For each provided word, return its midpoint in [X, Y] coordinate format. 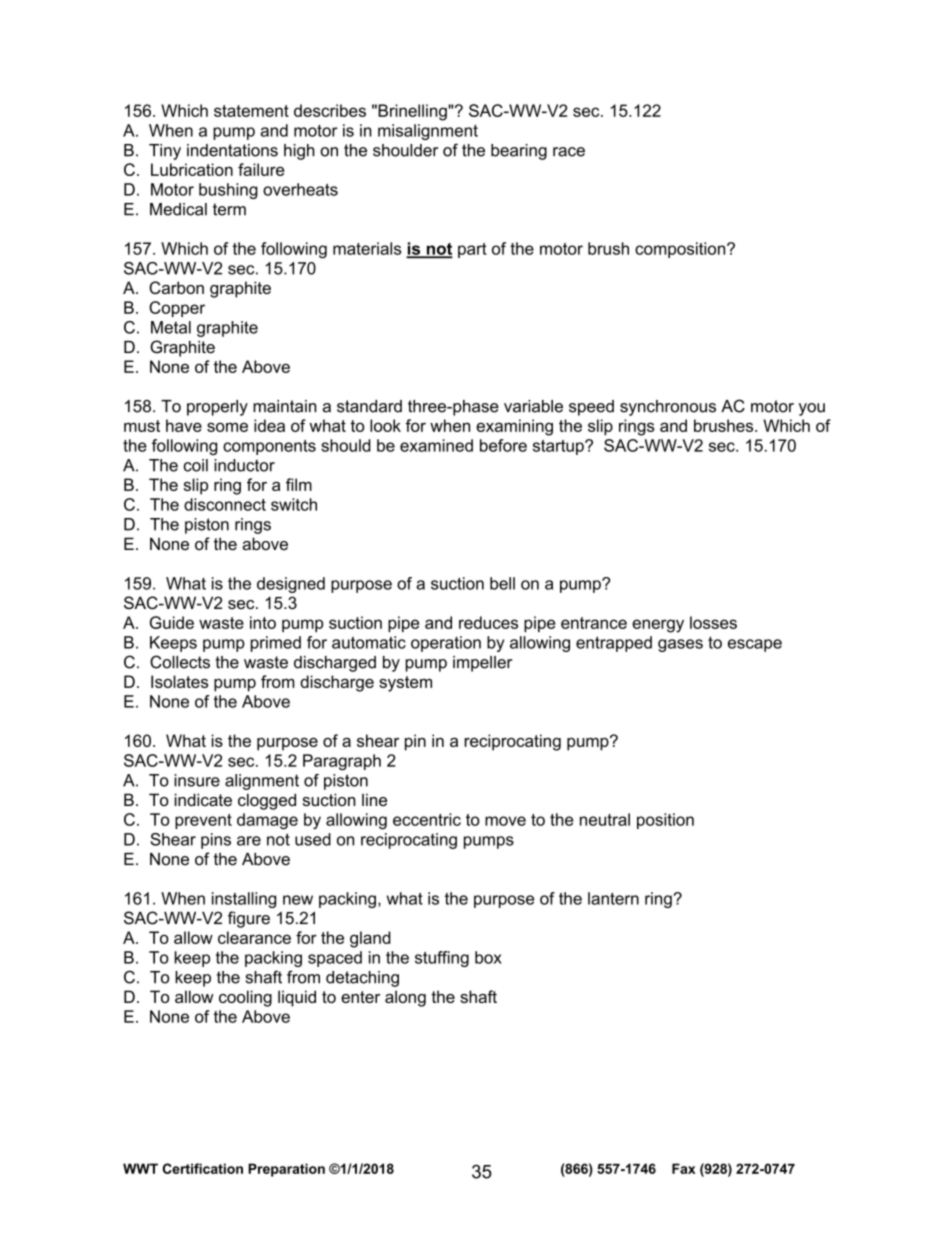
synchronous [668, 408]
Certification [202, 1168]
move [505, 821]
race [569, 152]
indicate [203, 799]
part [472, 250]
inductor [244, 465]
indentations [232, 150]
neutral [605, 819]
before [503, 445]
